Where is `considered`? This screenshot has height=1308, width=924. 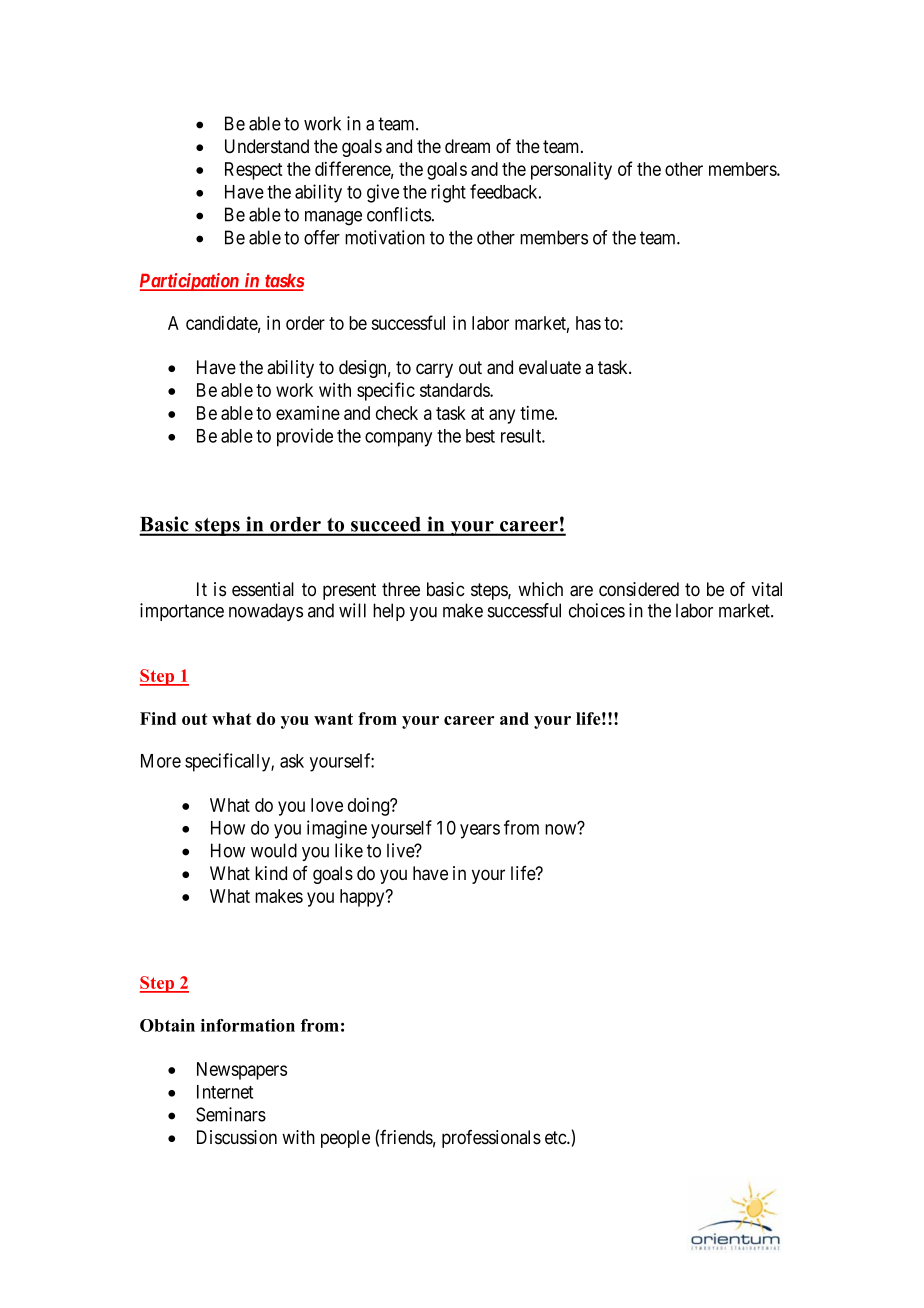 considered is located at coordinates (639, 589).
